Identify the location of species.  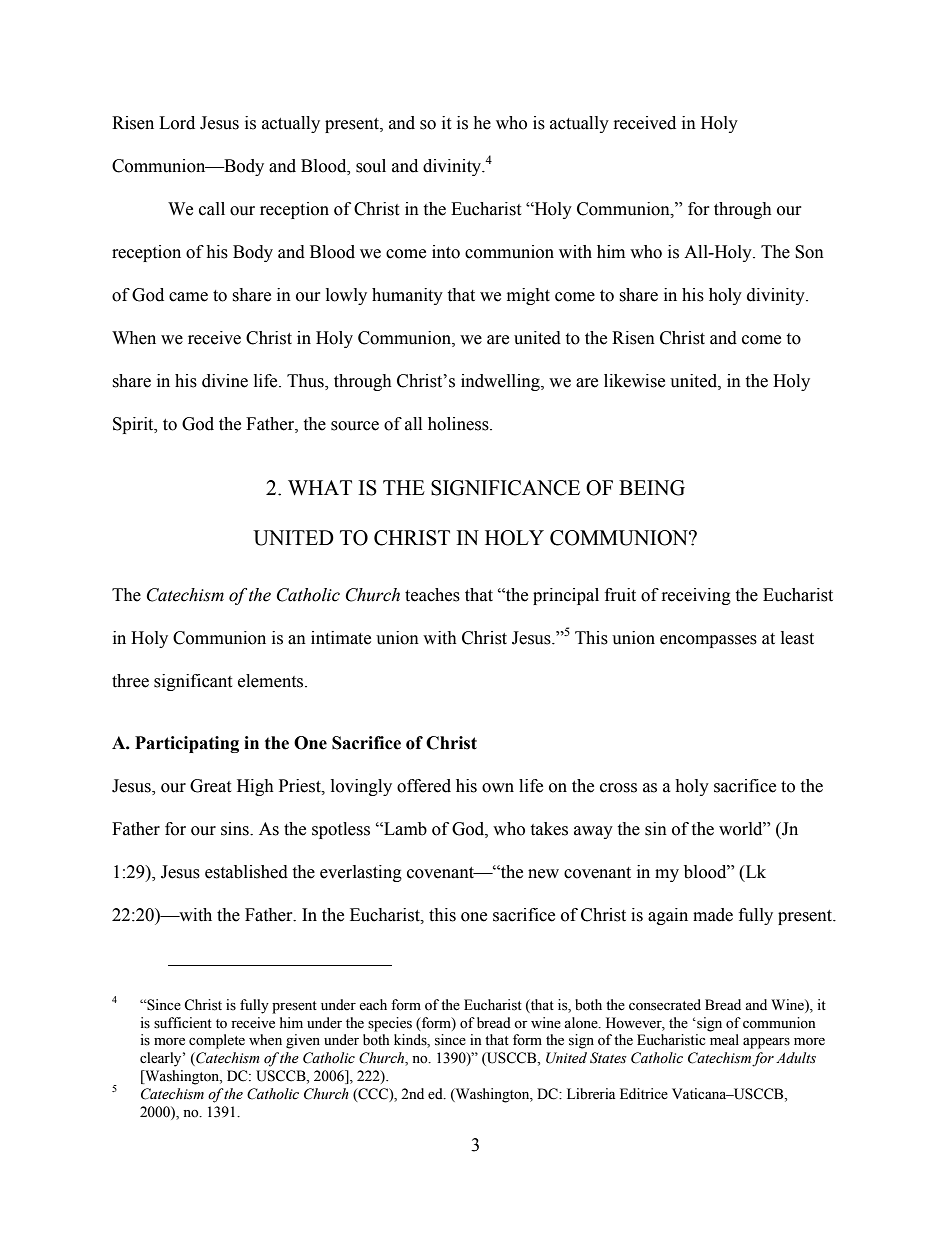
(390, 1024).
